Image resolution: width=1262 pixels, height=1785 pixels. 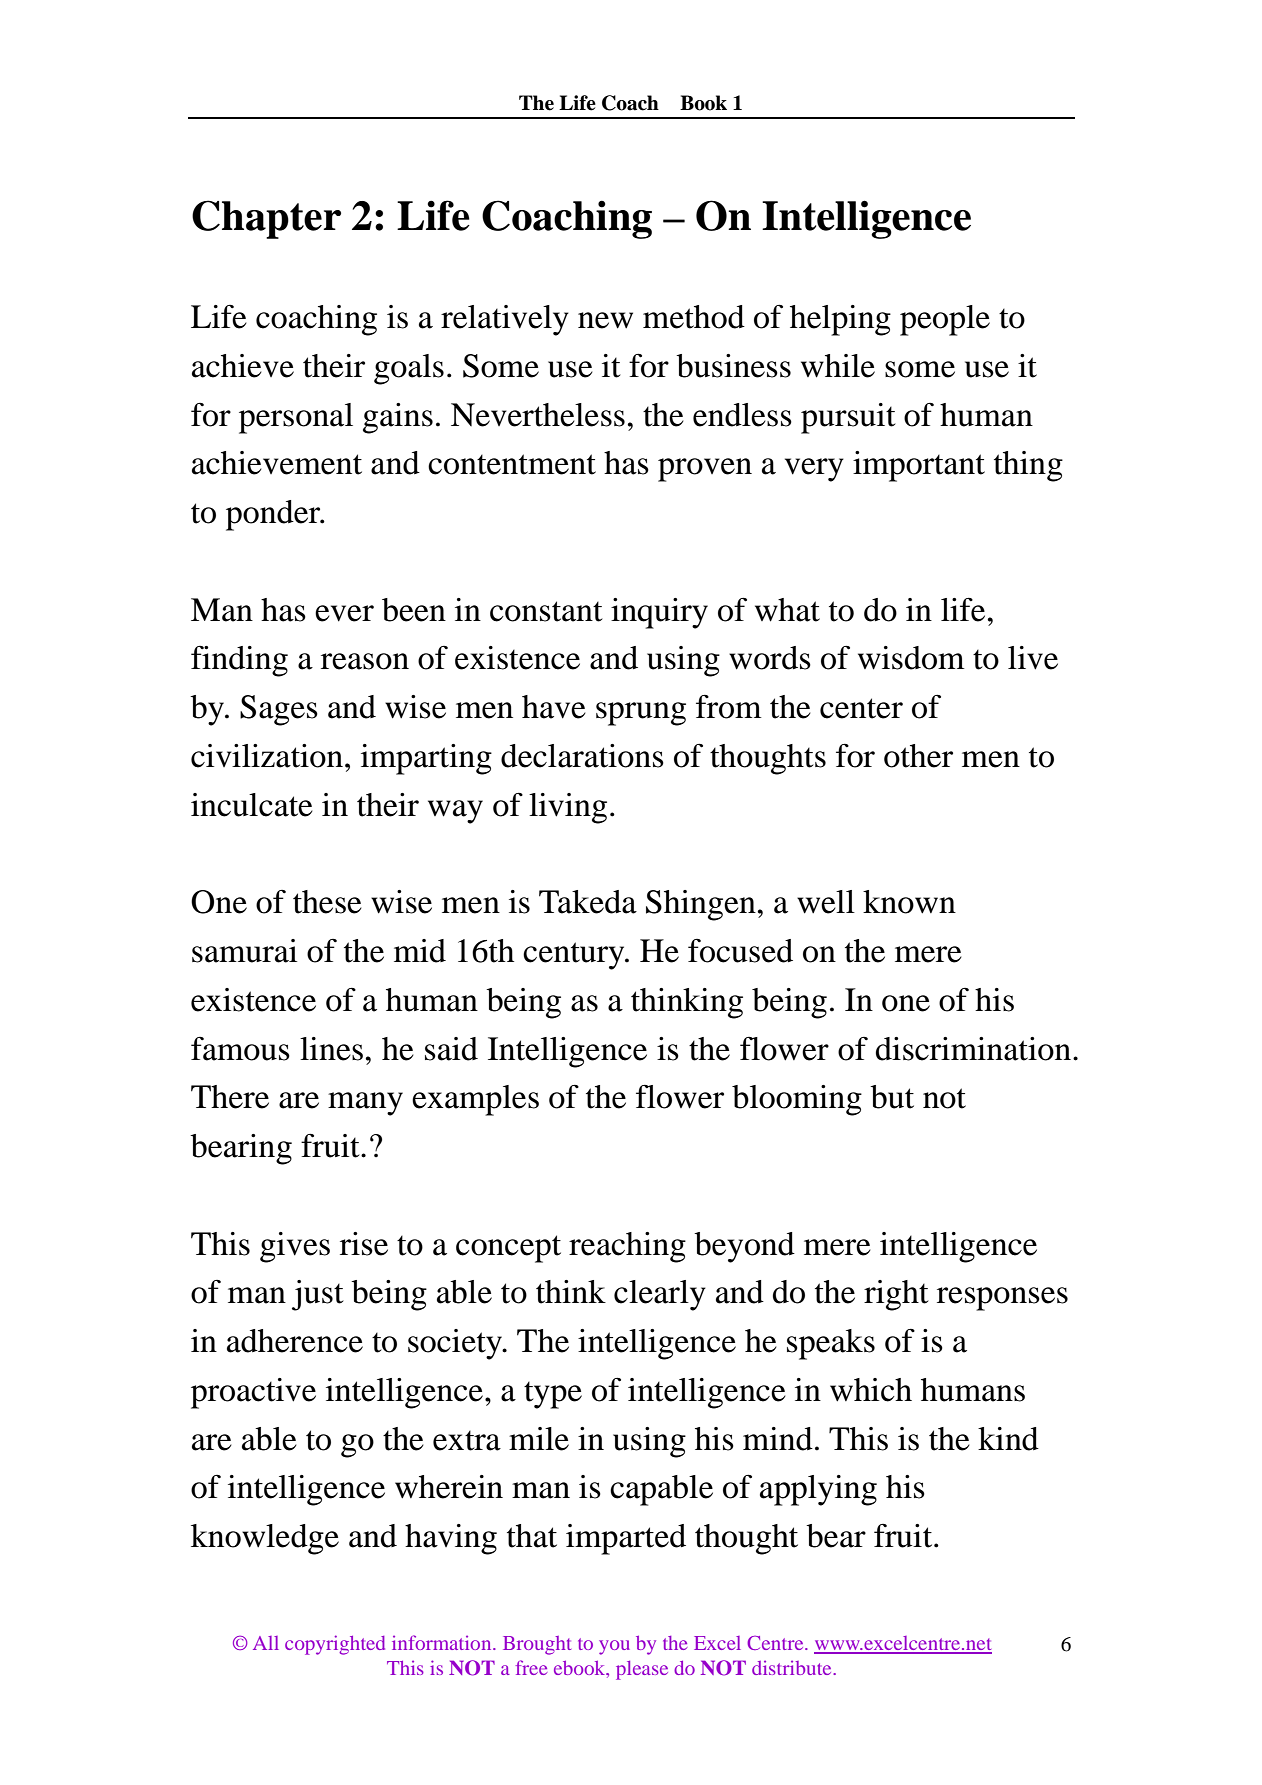 What do you see at coordinates (614, 1647) in the screenshot?
I see `you` at bounding box center [614, 1647].
